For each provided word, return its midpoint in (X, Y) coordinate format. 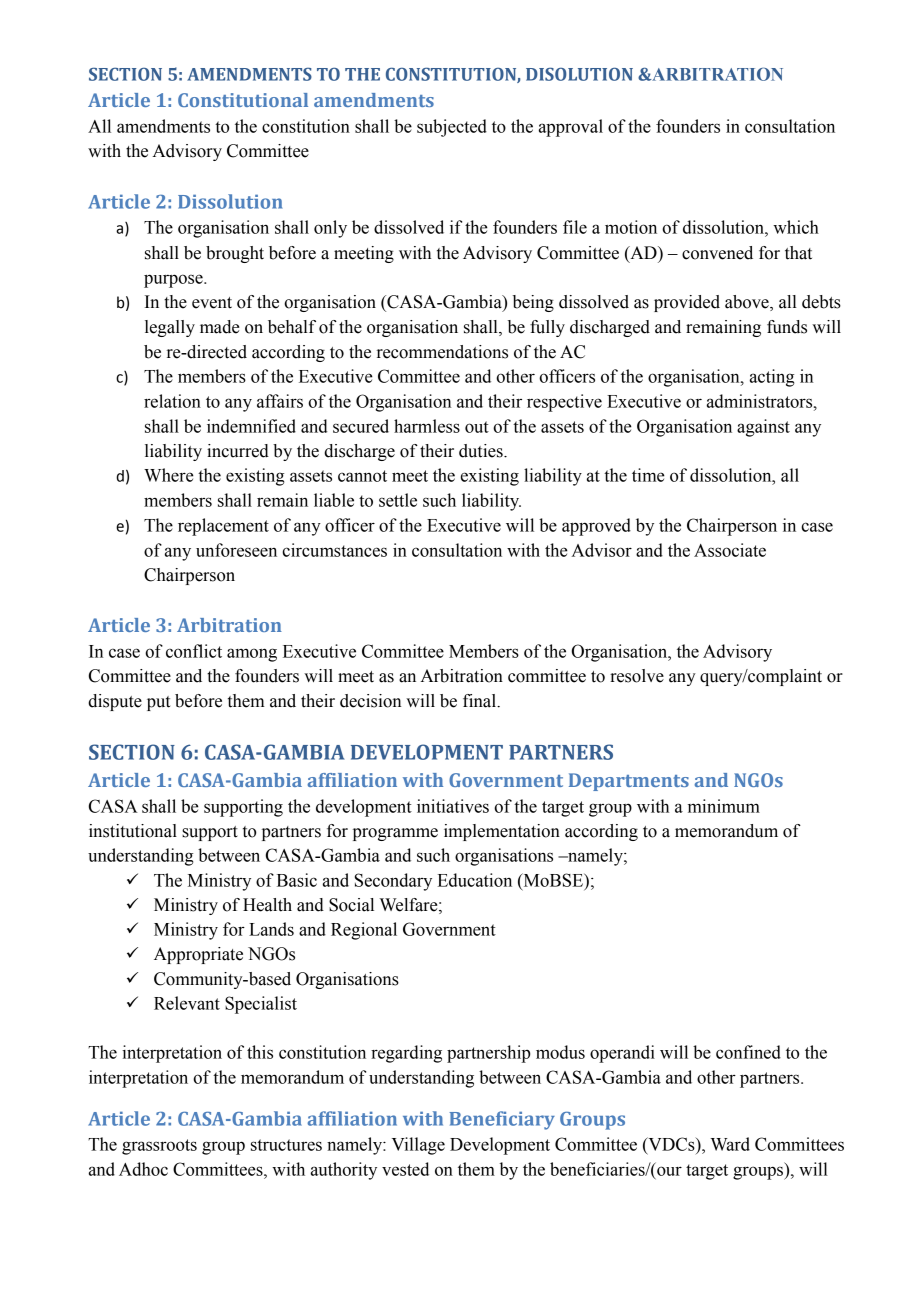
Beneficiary (502, 1120)
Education (474, 880)
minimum (724, 806)
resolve (637, 676)
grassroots (159, 1147)
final (480, 701)
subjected (452, 128)
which (796, 227)
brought (235, 254)
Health (267, 905)
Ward (730, 1144)
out (477, 427)
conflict (194, 651)
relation (172, 401)
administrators (761, 401)
